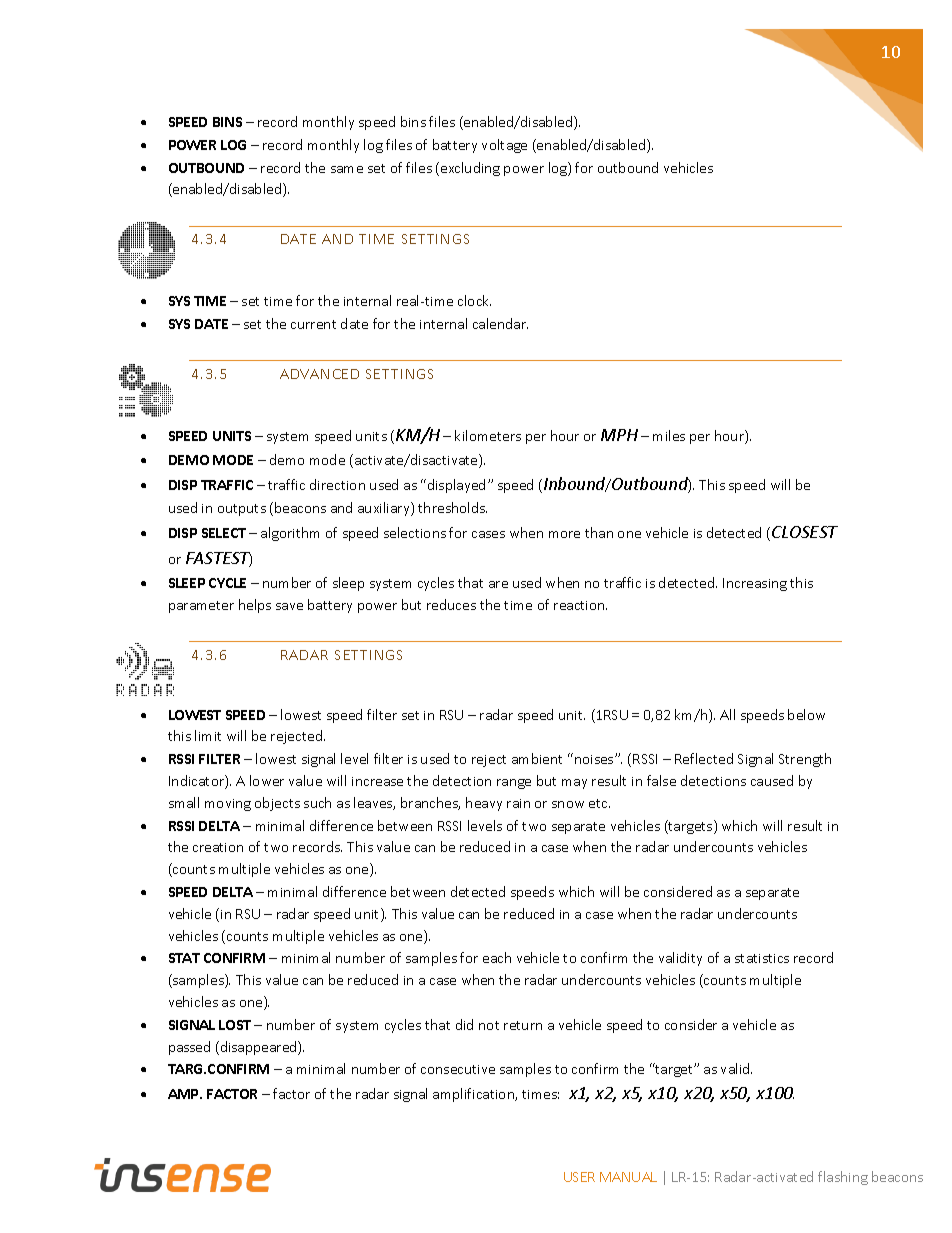 The width and height of the screenshot is (952, 1233). I want to click on voltage, so click(504, 146).
